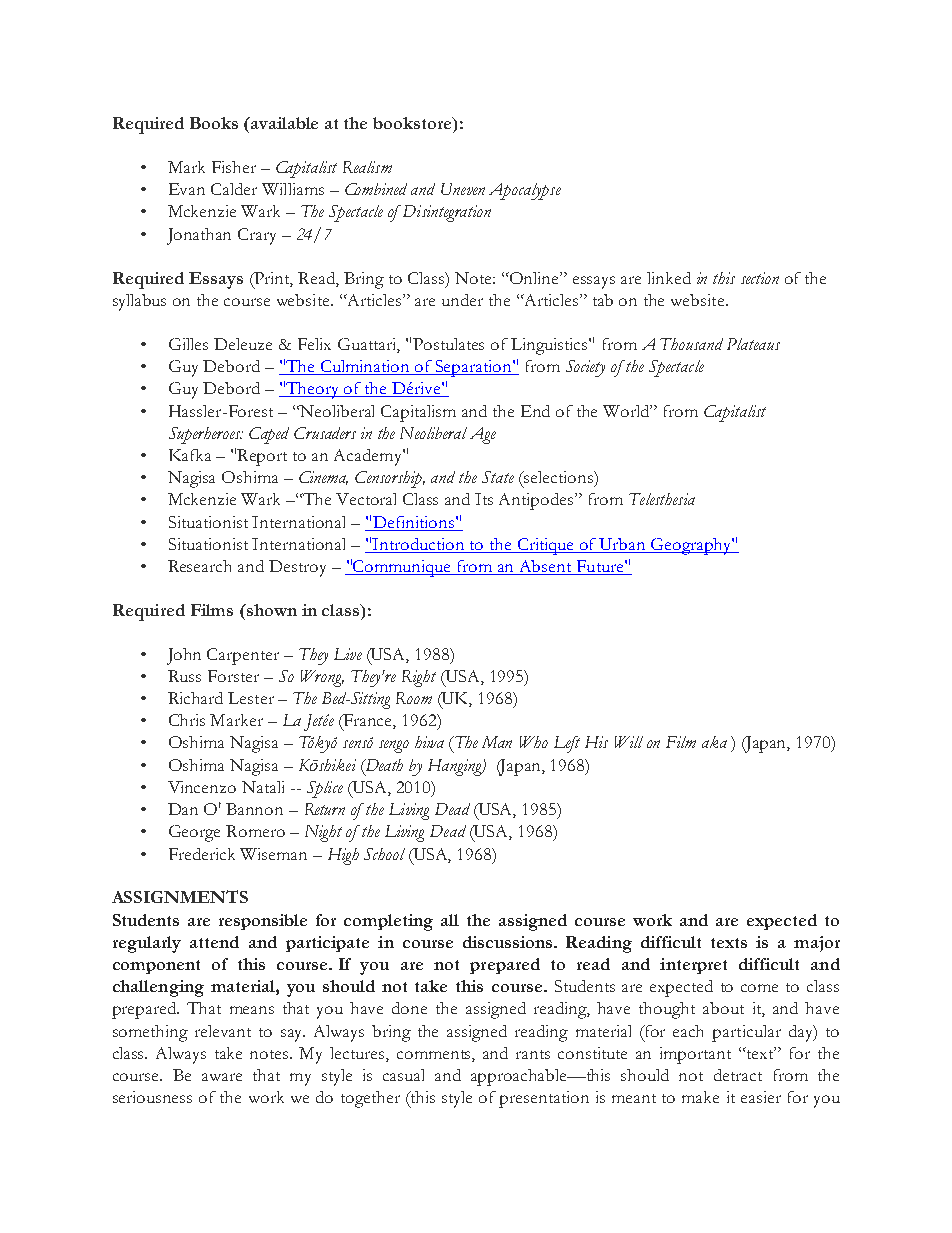  Describe the element at coordinates (463, 189) in the page. I see `Uneven` at that location.
